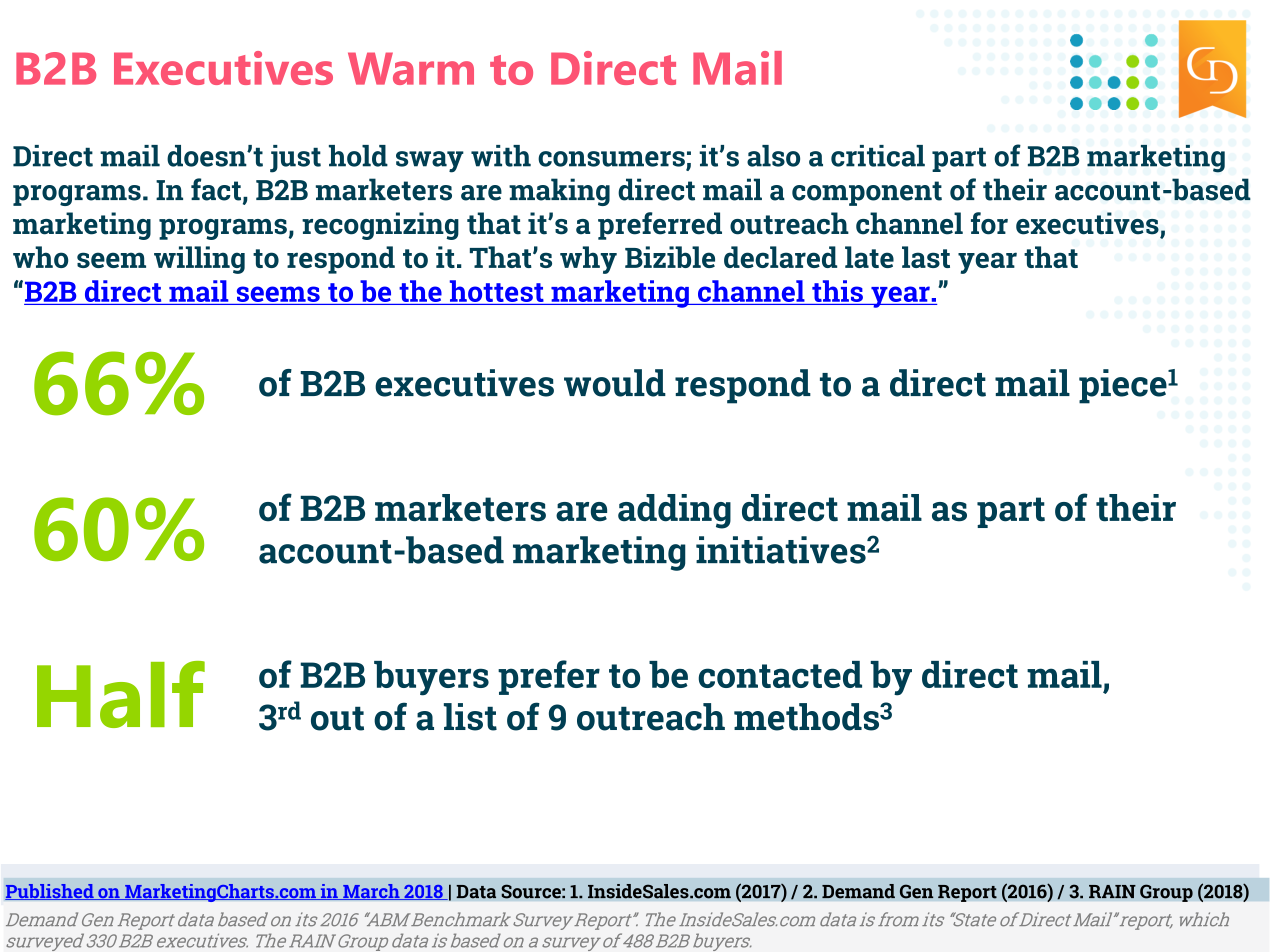  What do you see at coordinates (371, 892) in the image?
I see `March` at bounding box center [371, 892].
